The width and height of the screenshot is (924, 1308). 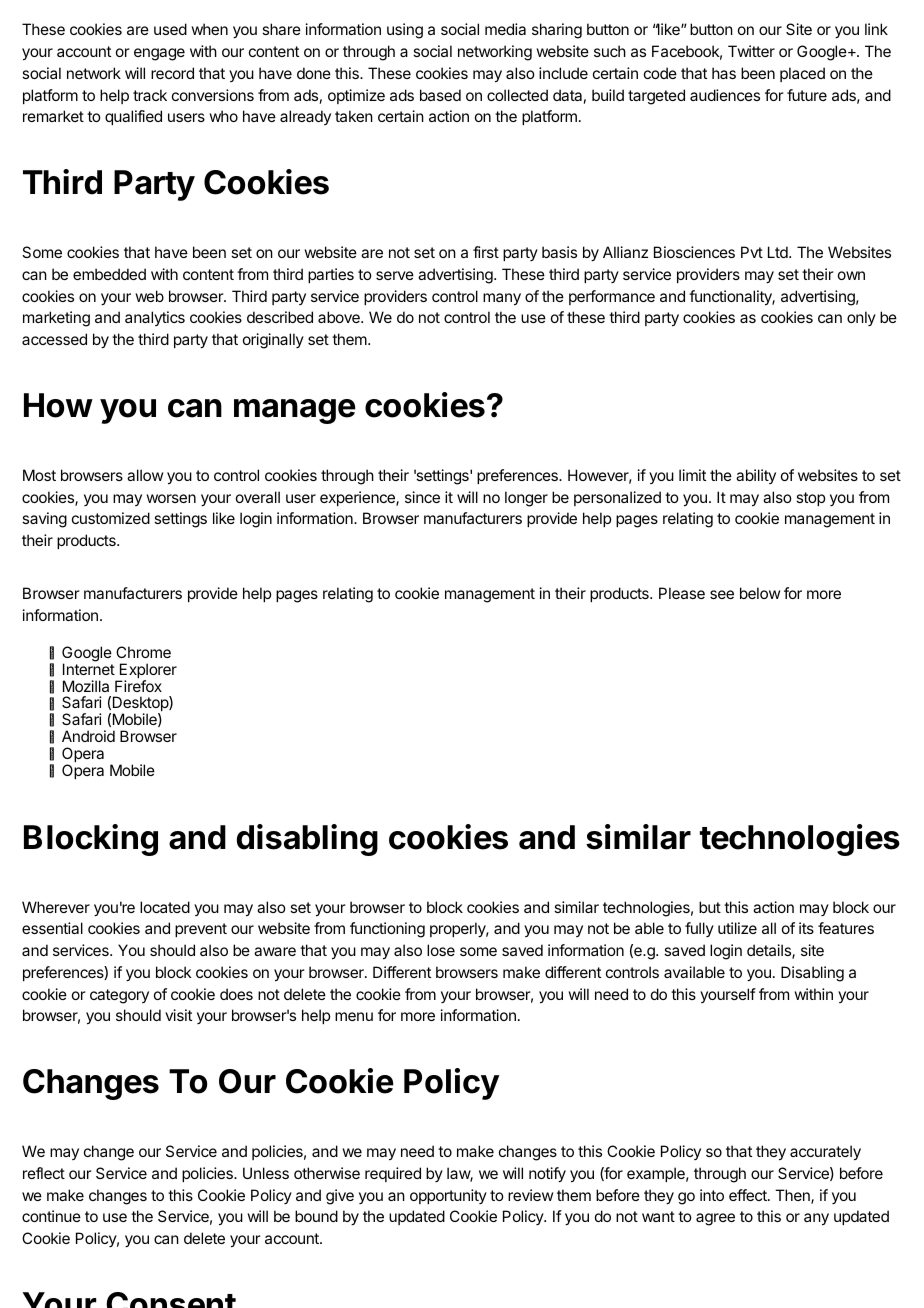 I want to click on opportunity, so click(x=448, y=1196).
